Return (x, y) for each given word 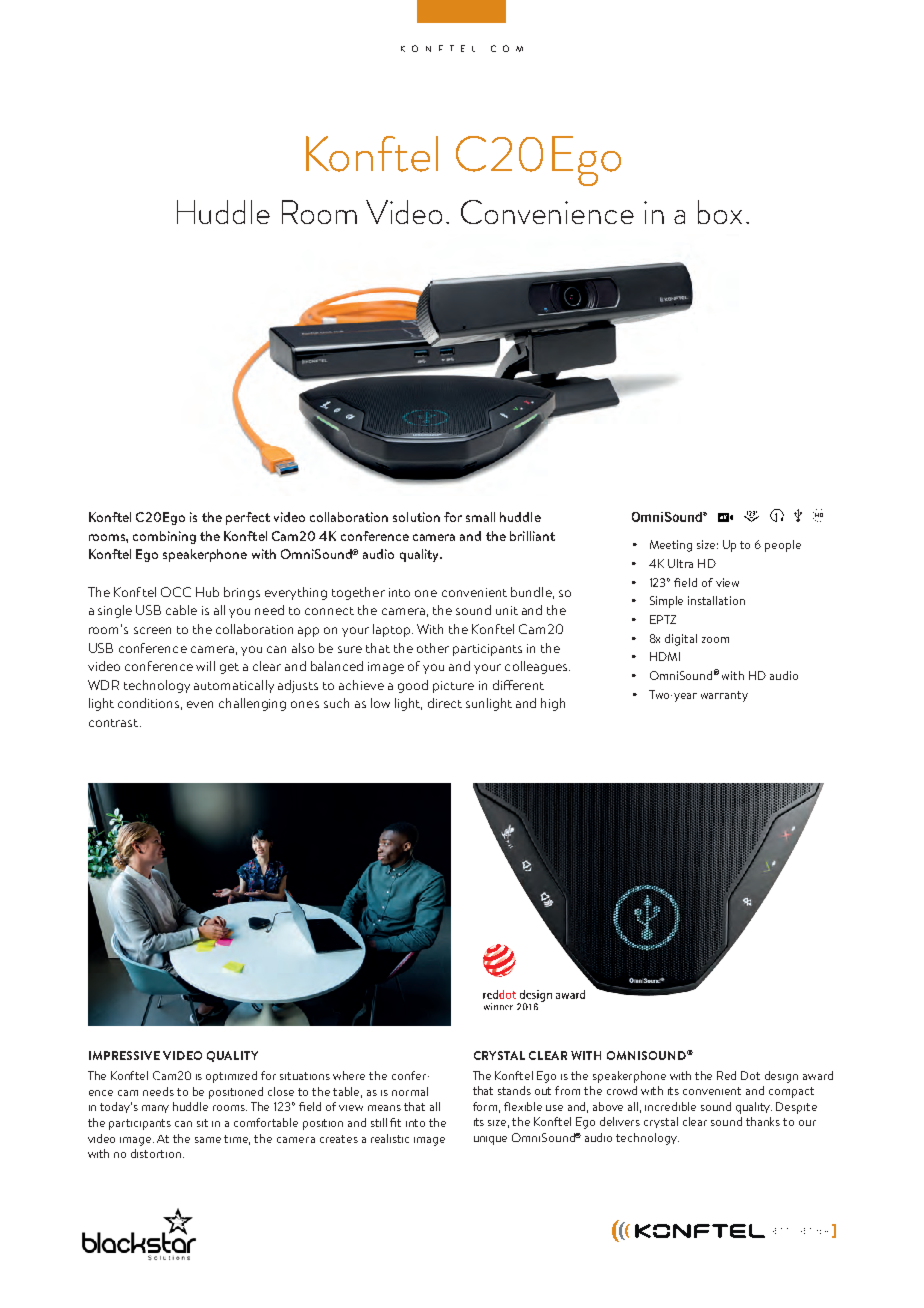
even (200, 704)
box (720, 212)
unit (507, 610)
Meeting (671, 546)
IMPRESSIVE (124, 1055)
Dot (750, 1075)
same (208, 1140)
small (480, 517)
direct (445, 703)
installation (716, 600)
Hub (207, 592)
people (783, 546)
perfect (248, 518)
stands (514, 1090)
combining (164, 537)
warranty (724, 696)
